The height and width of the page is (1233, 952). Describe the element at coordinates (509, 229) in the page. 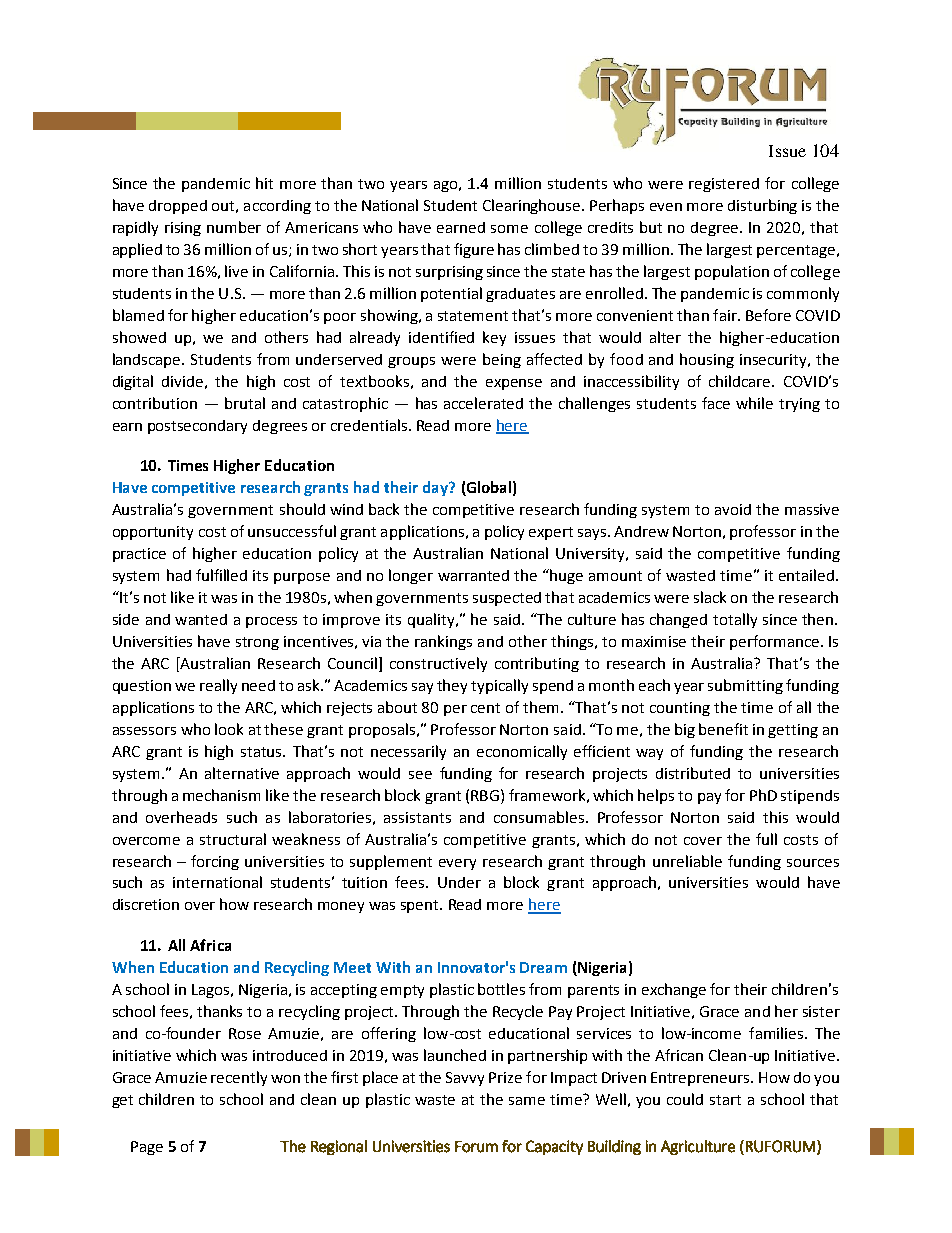

I see `some` at that location.
